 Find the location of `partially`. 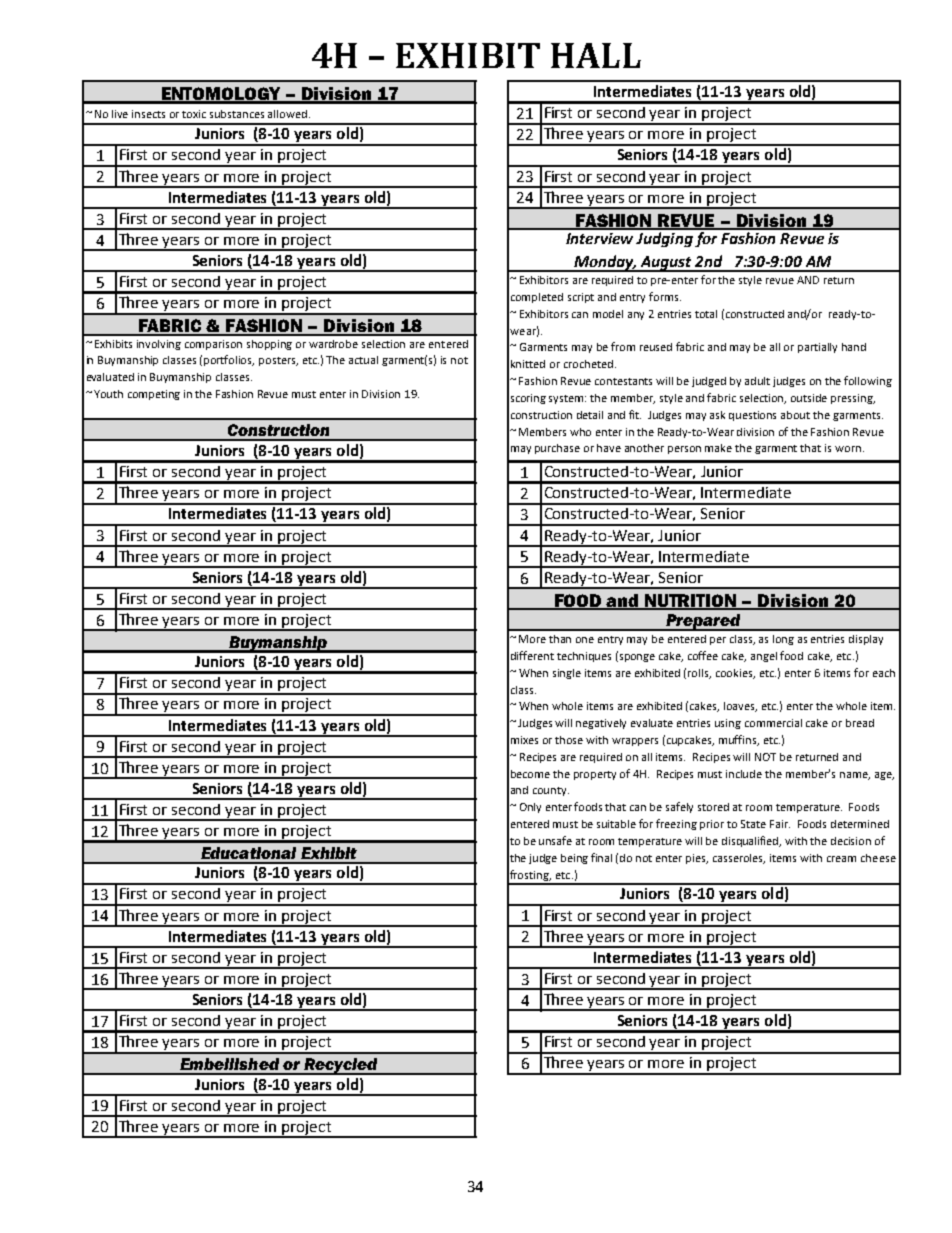

partially is located at coordinates (817, 348).
